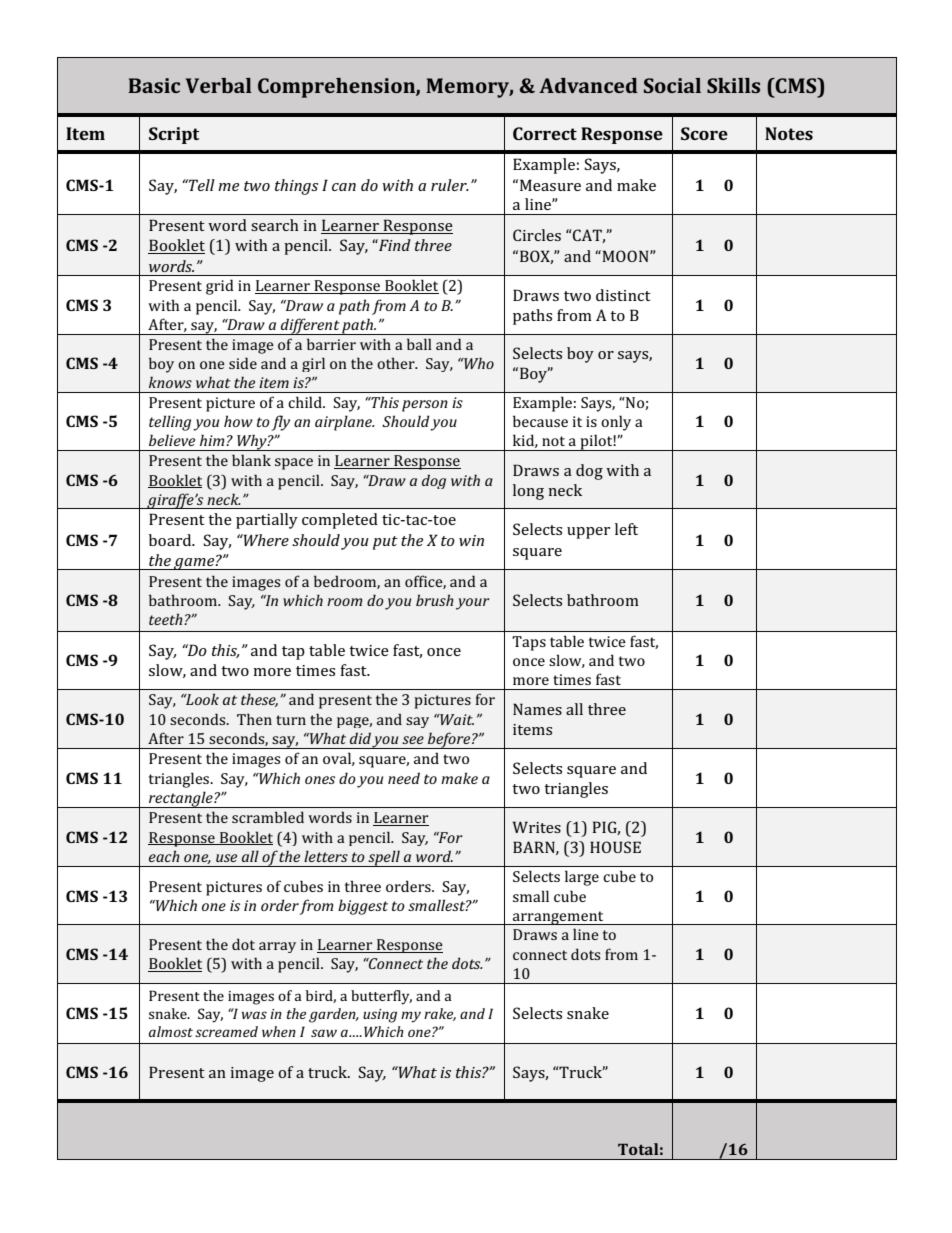  I want to click on only, so click(616, 423).
